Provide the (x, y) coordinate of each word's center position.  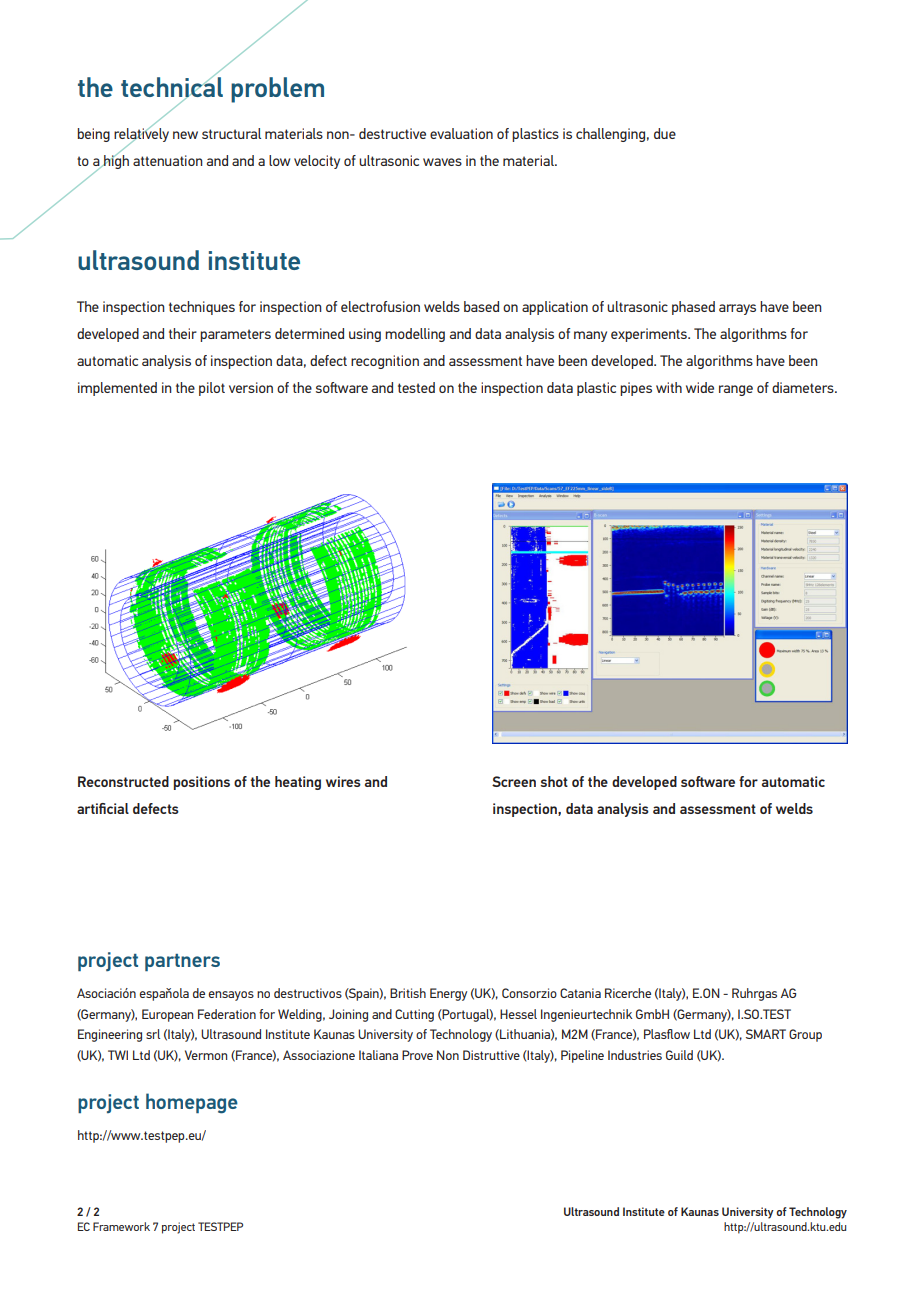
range (736, 390)
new (185, 135)
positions (202, 783)
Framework (121, 1226)
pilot (212, 389)
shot (554, 781)
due (665, 133)
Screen (514, 781)
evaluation (461, 133)
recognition (385, 362)
